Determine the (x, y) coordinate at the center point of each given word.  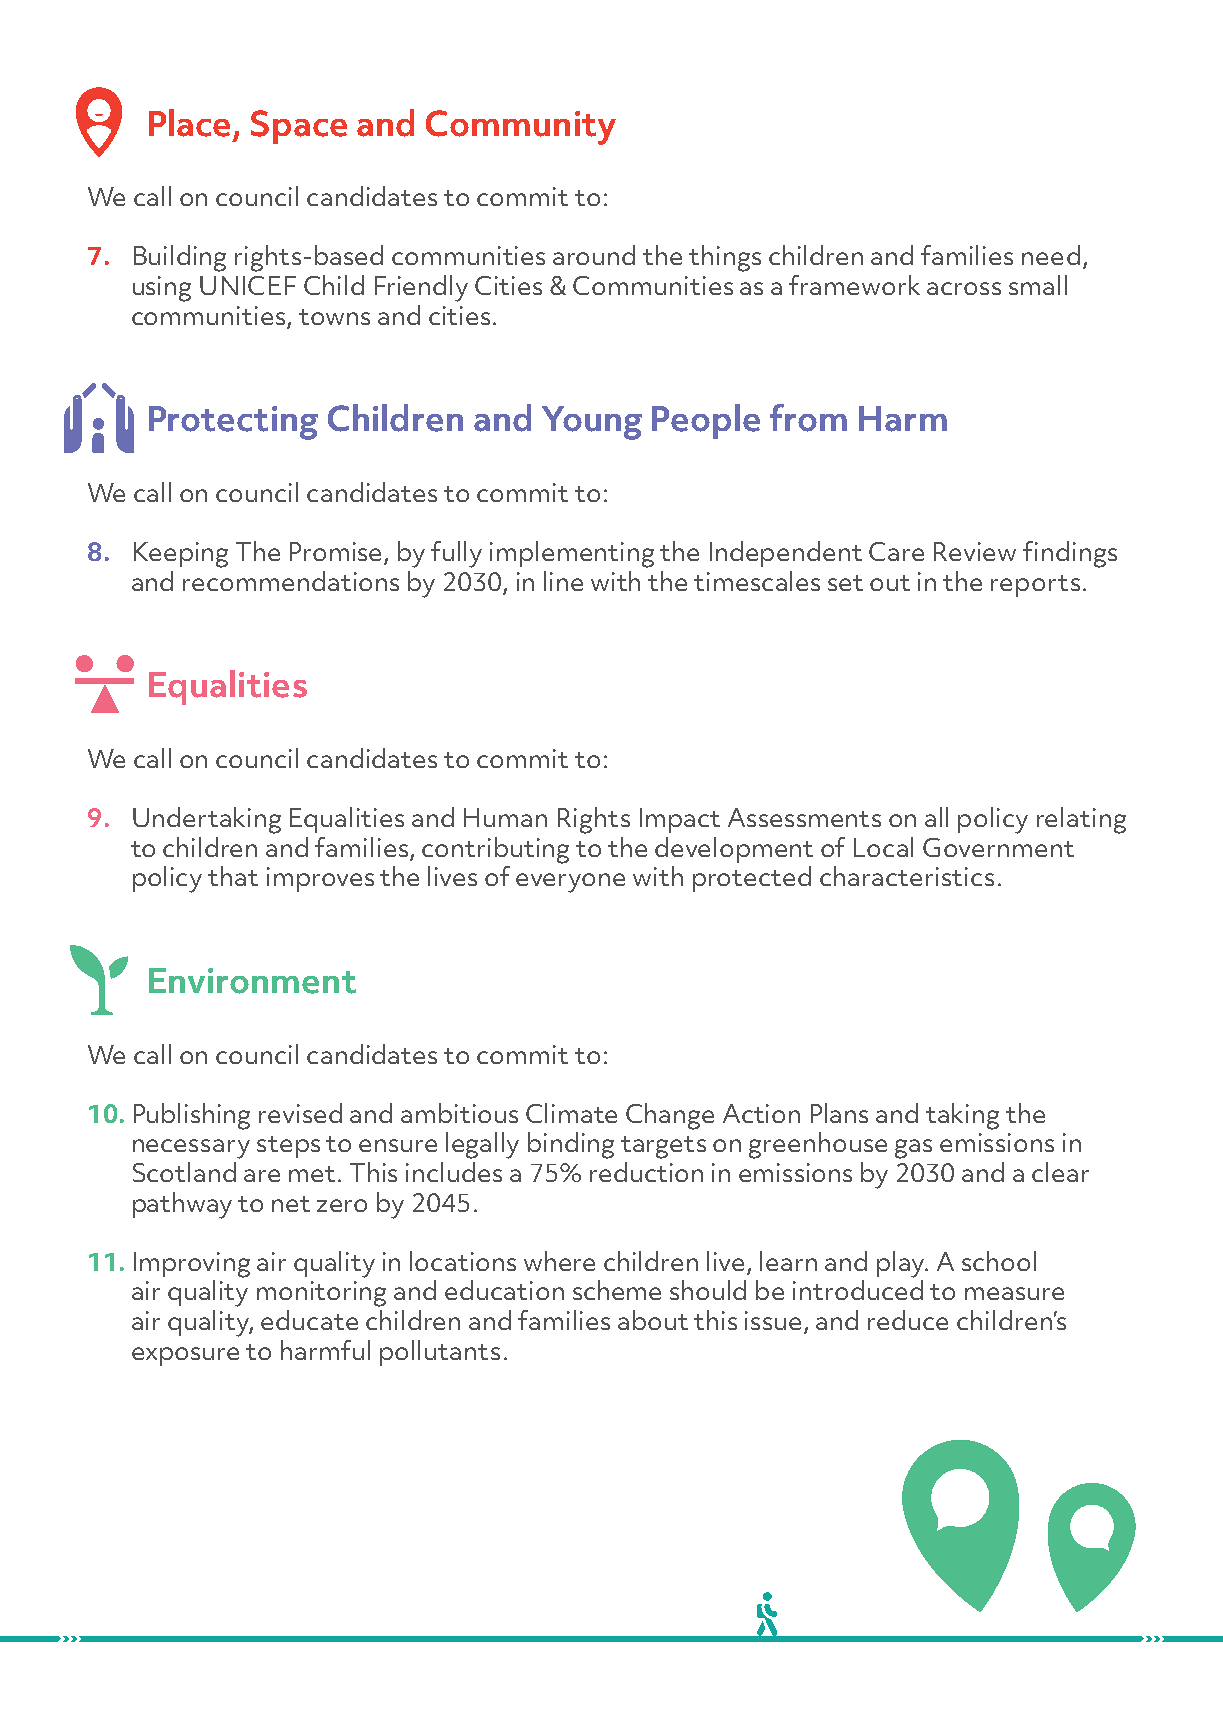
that (233, 876)
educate (309, 1320)
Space (299, 127)
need (1051, 255)
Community (521, 127)
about (653, 1320)
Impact (680, 820)
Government (998, 847)
